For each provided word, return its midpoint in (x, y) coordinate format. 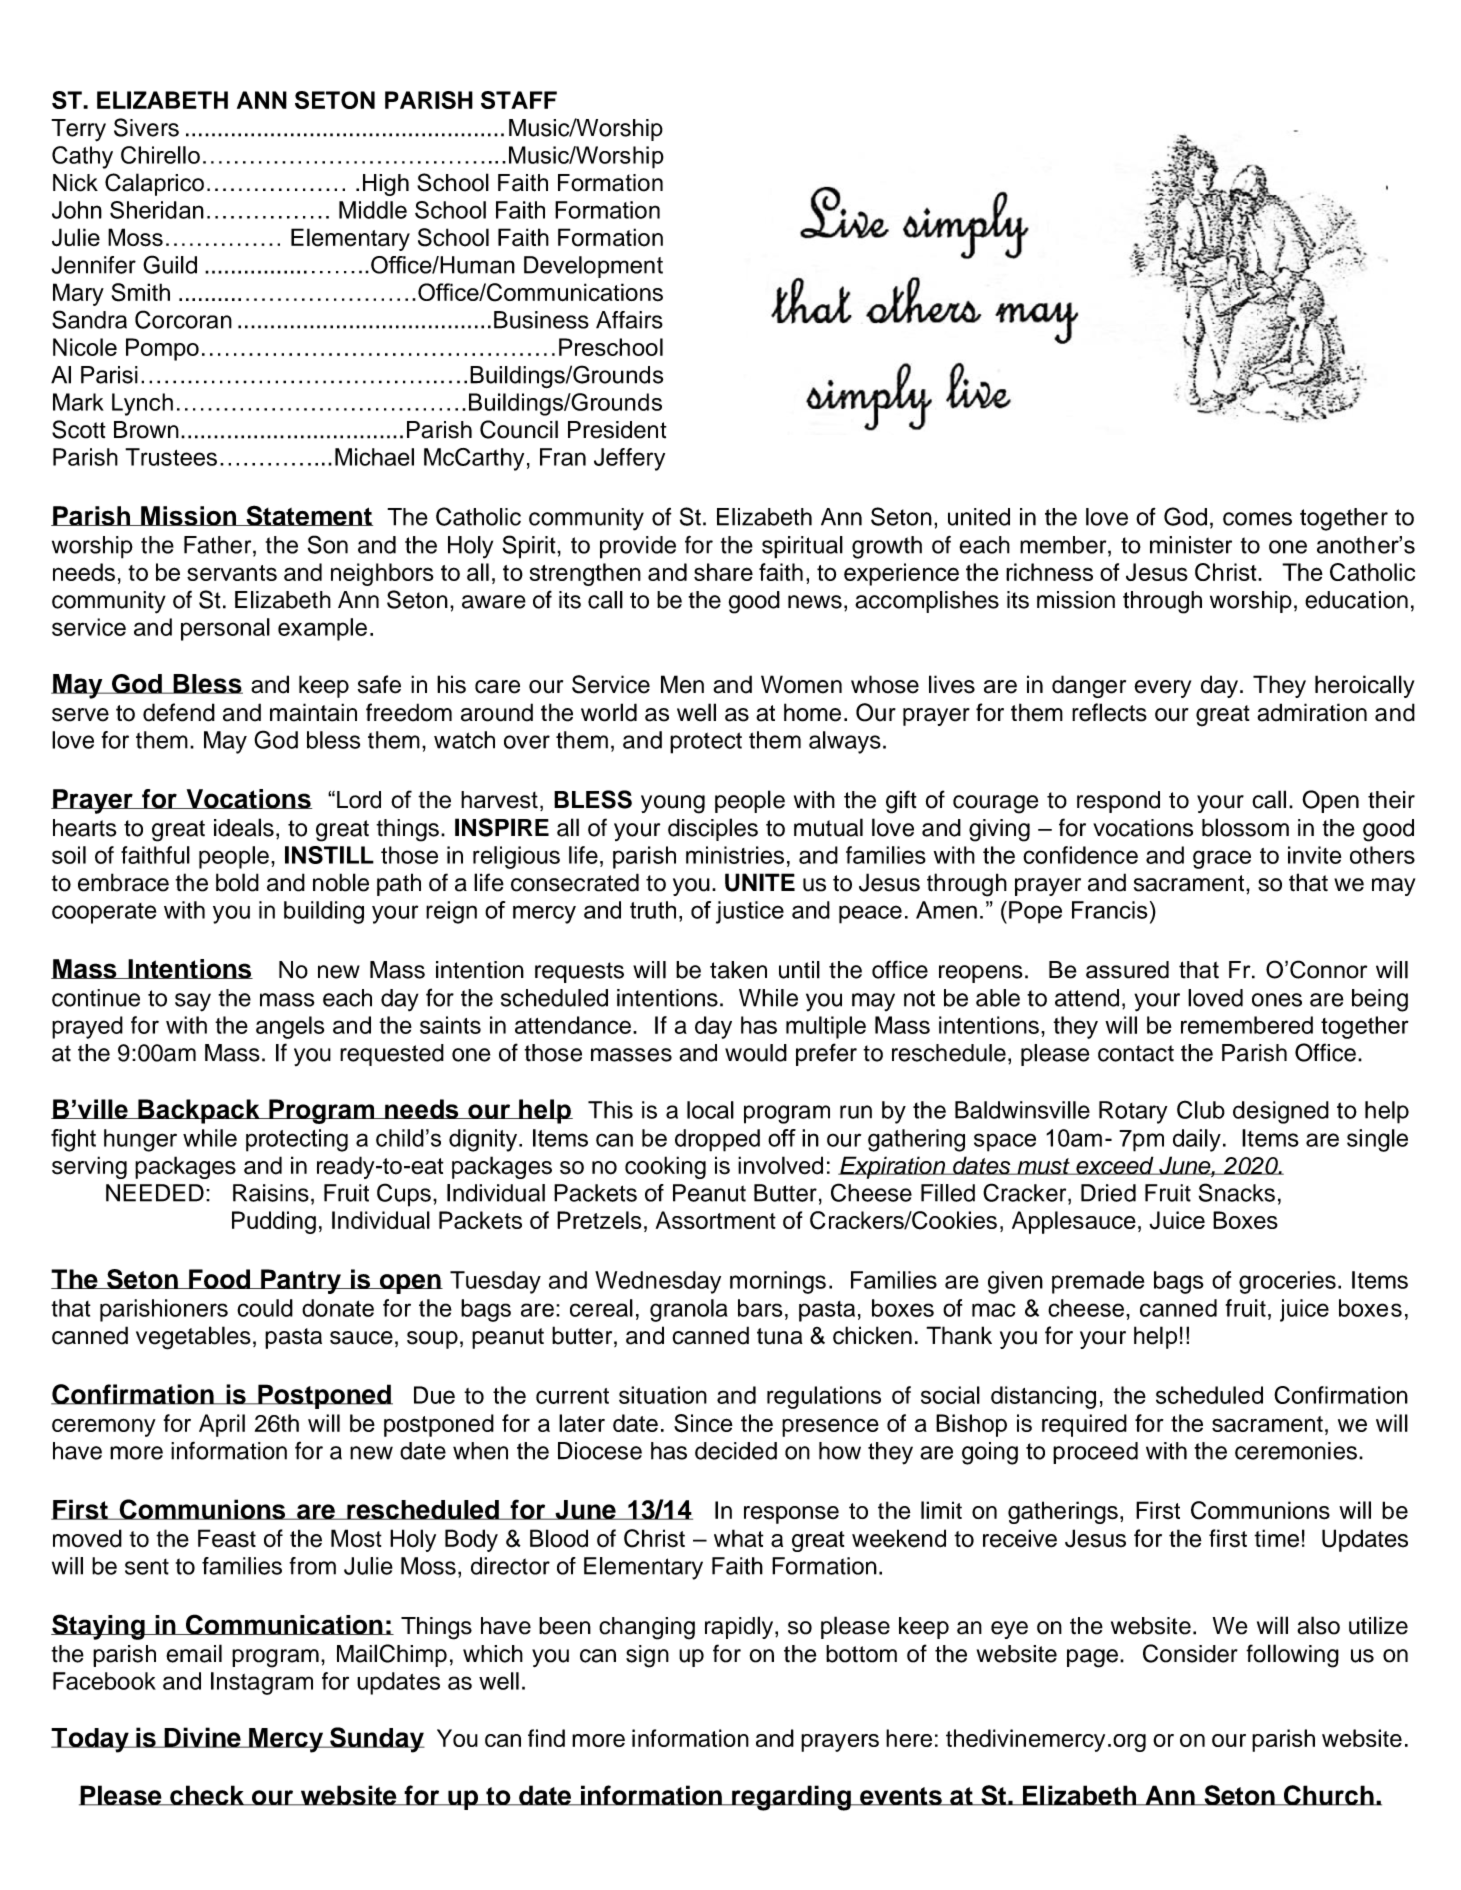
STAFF (519, 100)
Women (801, 684)
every (1162, 689)
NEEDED (155, 1193)
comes (1257, 519)
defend (179, 712)
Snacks (1237, 1192)
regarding (791, 1798)
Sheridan (157, 210)
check (207, 1795)
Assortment (716, 1220)
